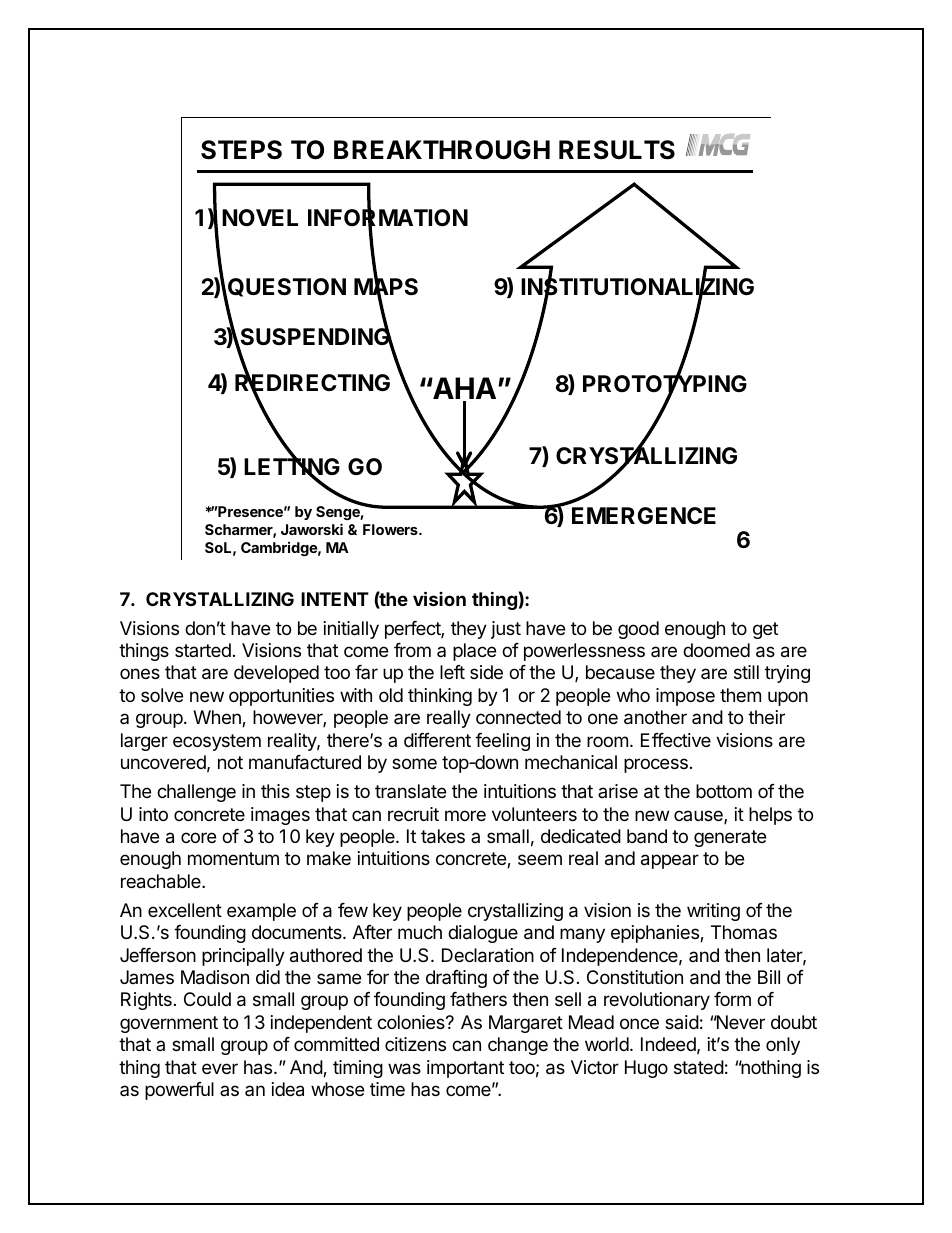  What do you see at coordinates (506, 630) in the screenshot?
I see `just` at bounding box center [506, 630].
